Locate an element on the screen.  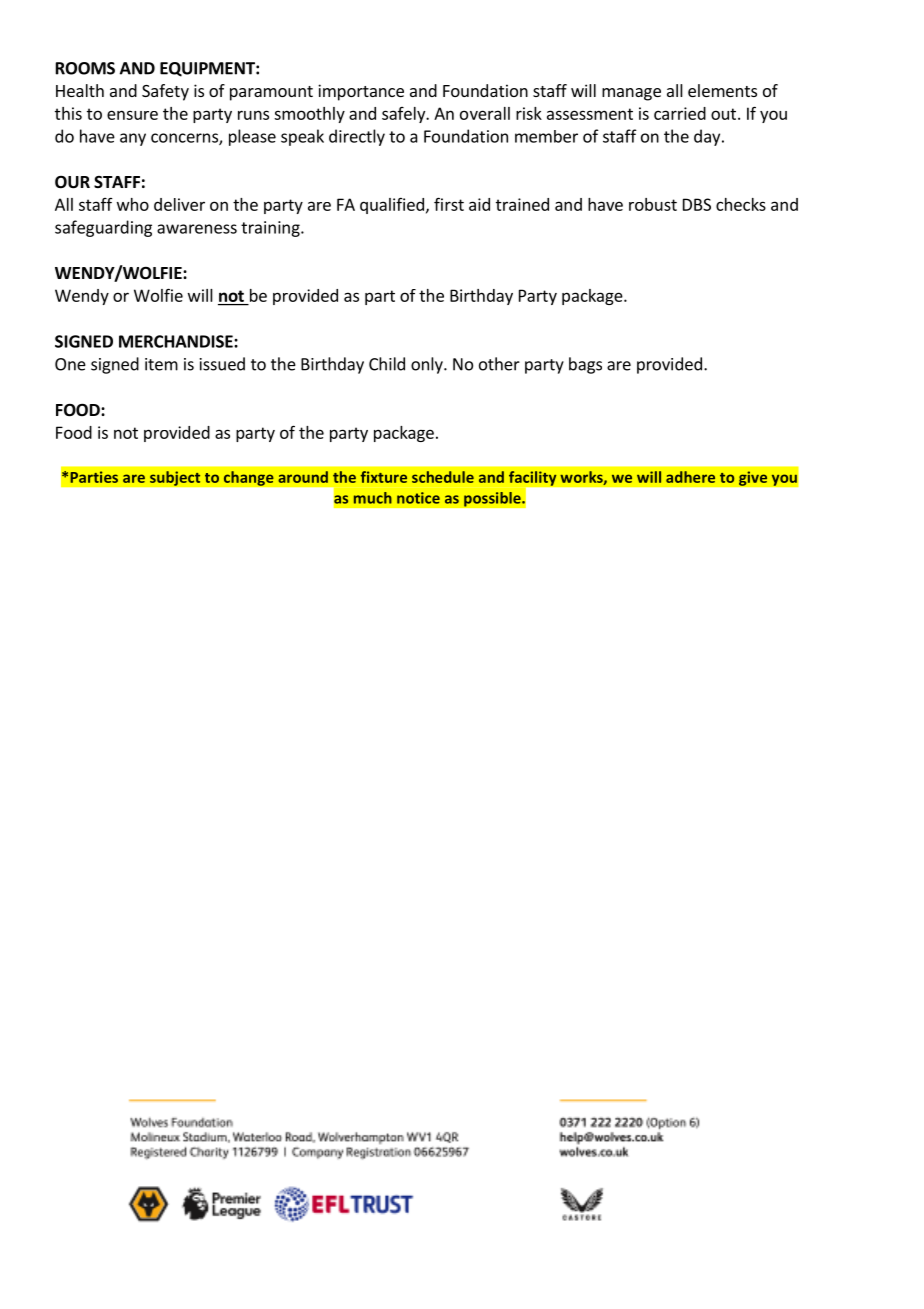
robust is located at coordinates (653, 204).
